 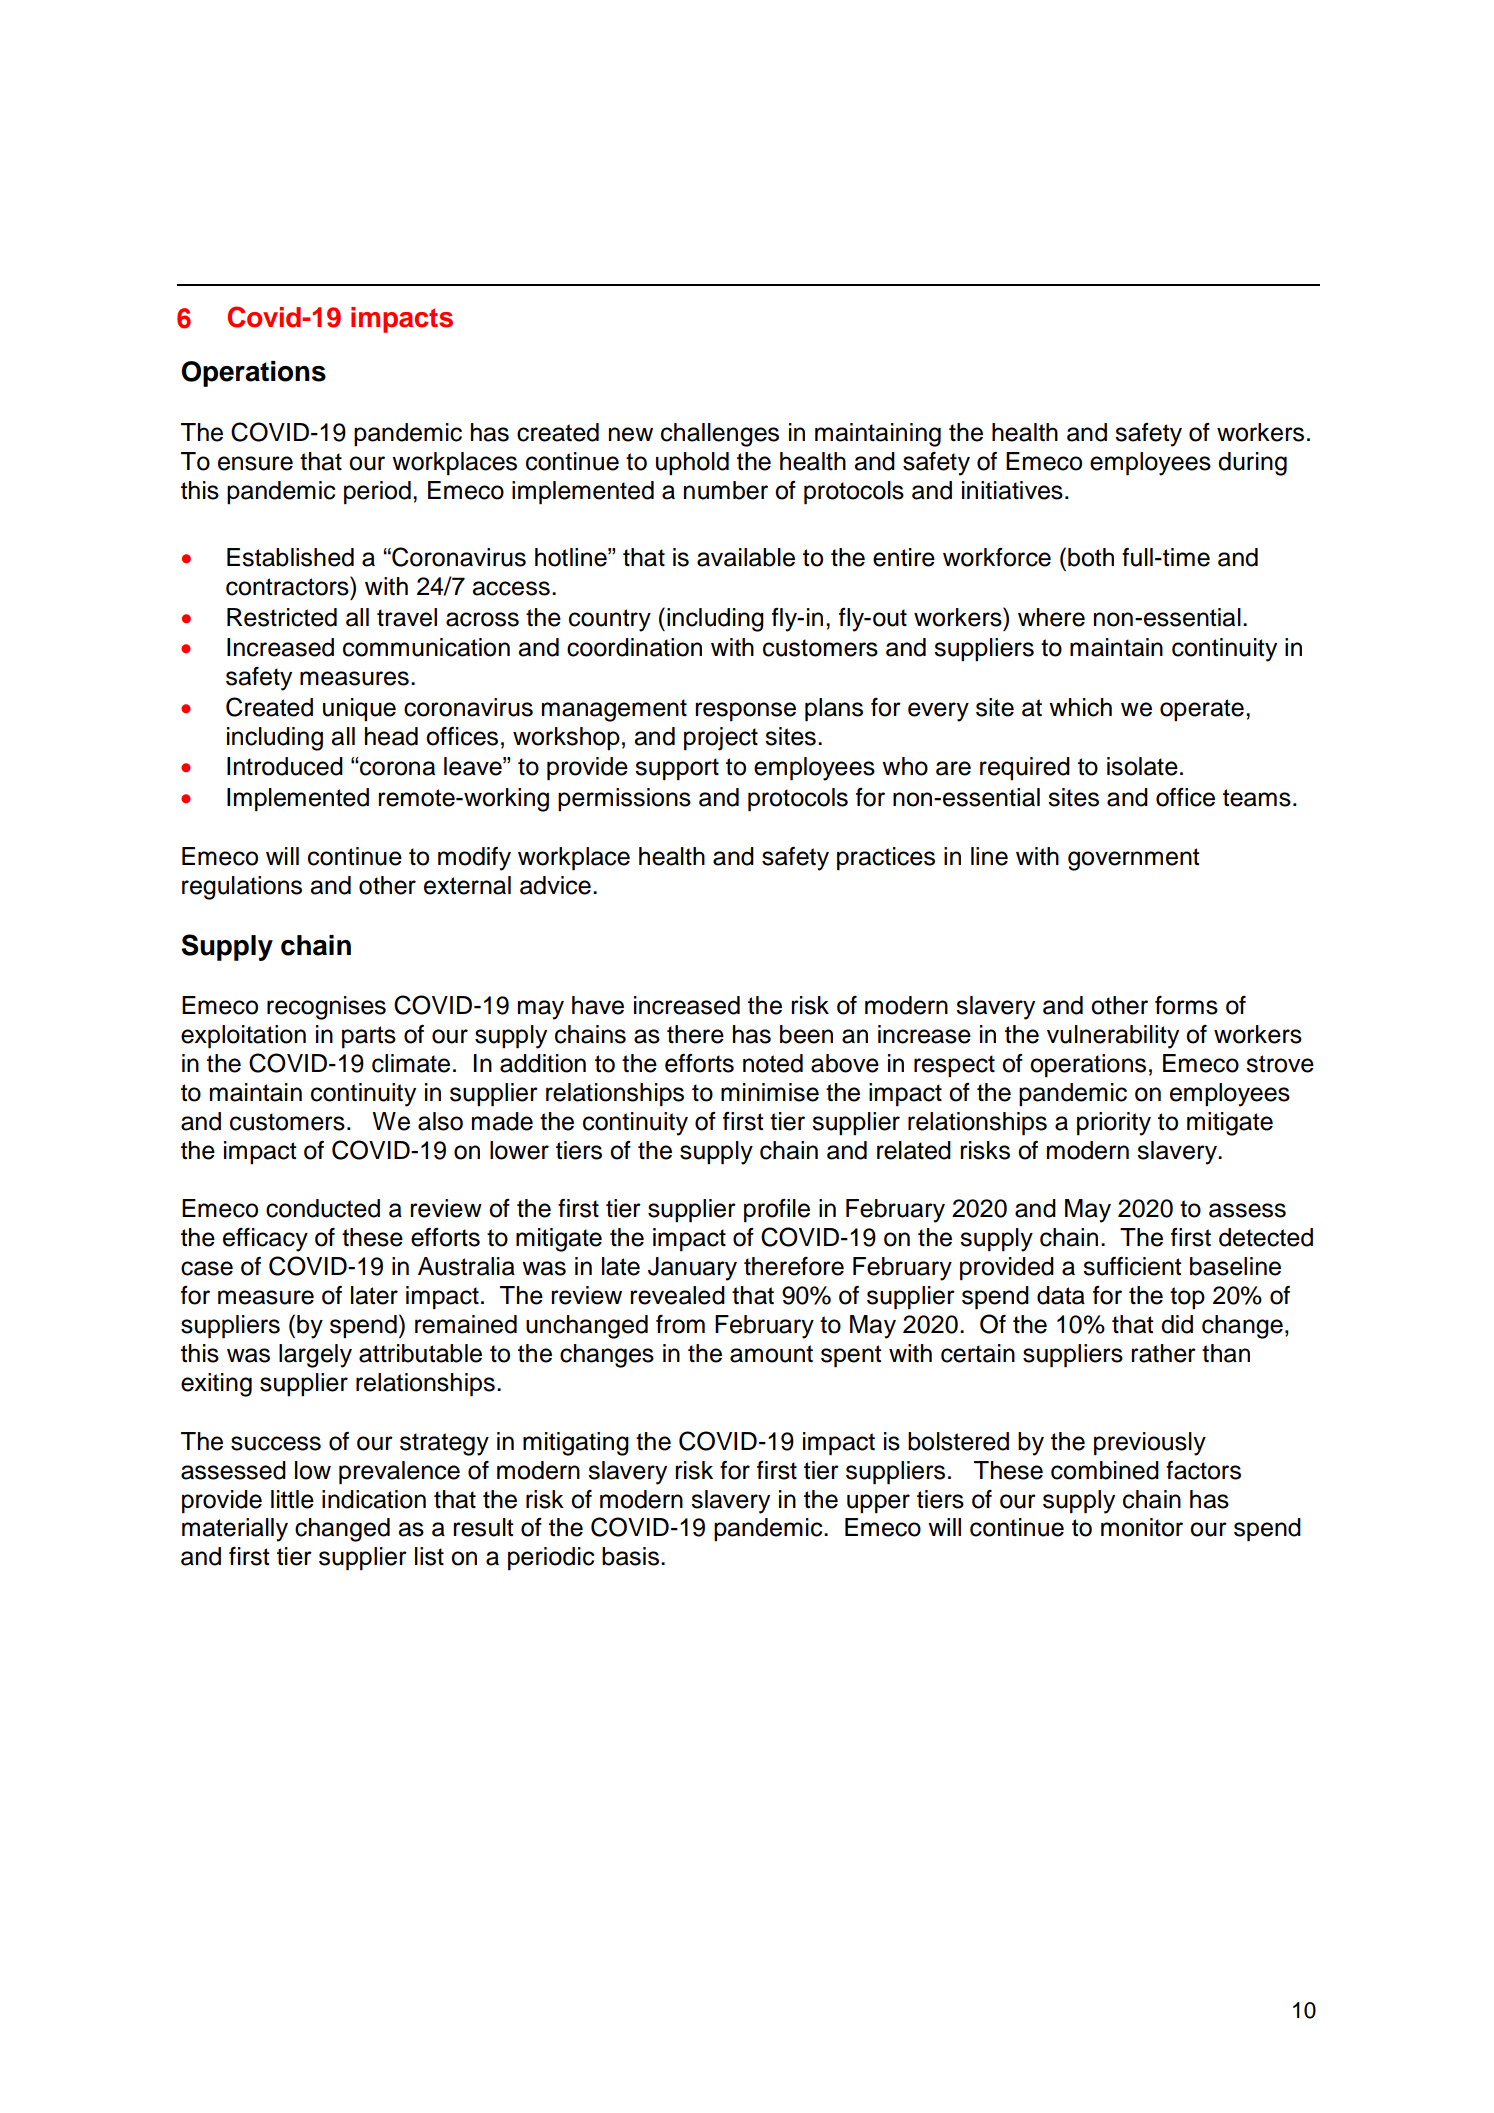 What do you see at coordinates (726, 490) in the screenshot?
I see `number` at bounding box center [726, 490].
